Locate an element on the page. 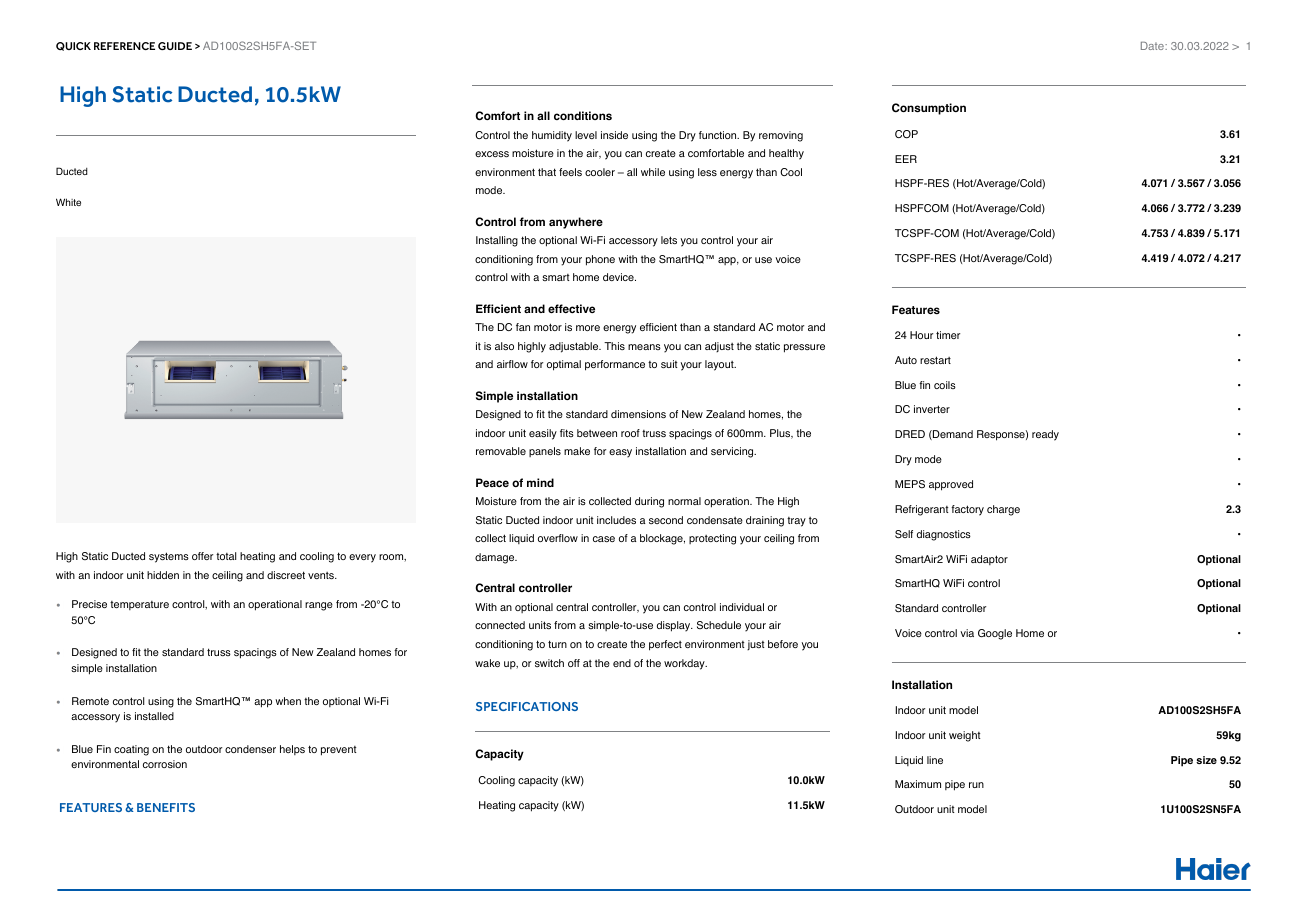  timer is located at coordinates (948, 335).
